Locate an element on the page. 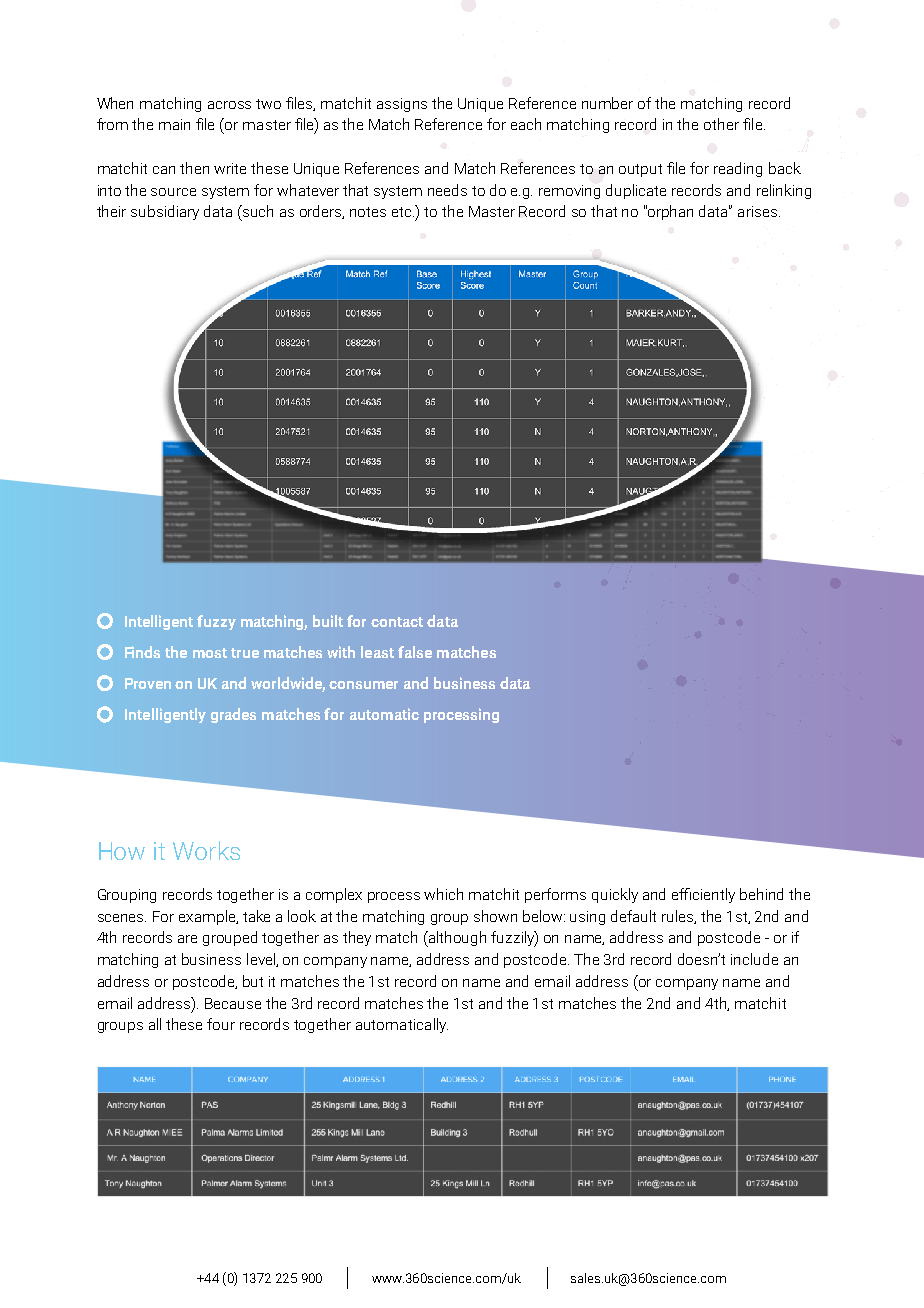 The height and width of the document is (1308, 924). fuzzy is located at coordinates (216, 622).
